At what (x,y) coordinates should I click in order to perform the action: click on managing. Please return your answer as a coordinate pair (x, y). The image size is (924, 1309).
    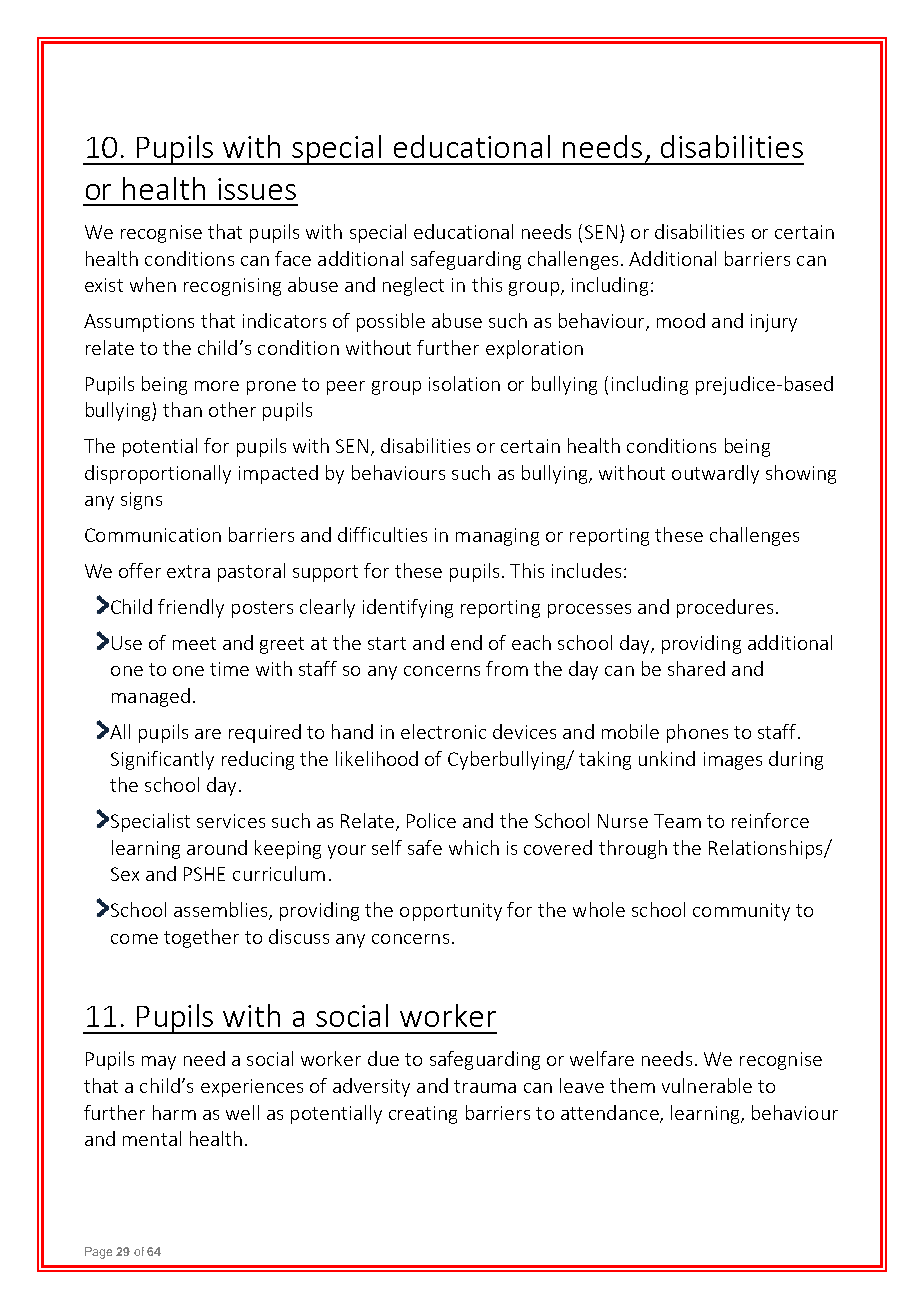
    Looking at the image, I should click on (497, 537).
